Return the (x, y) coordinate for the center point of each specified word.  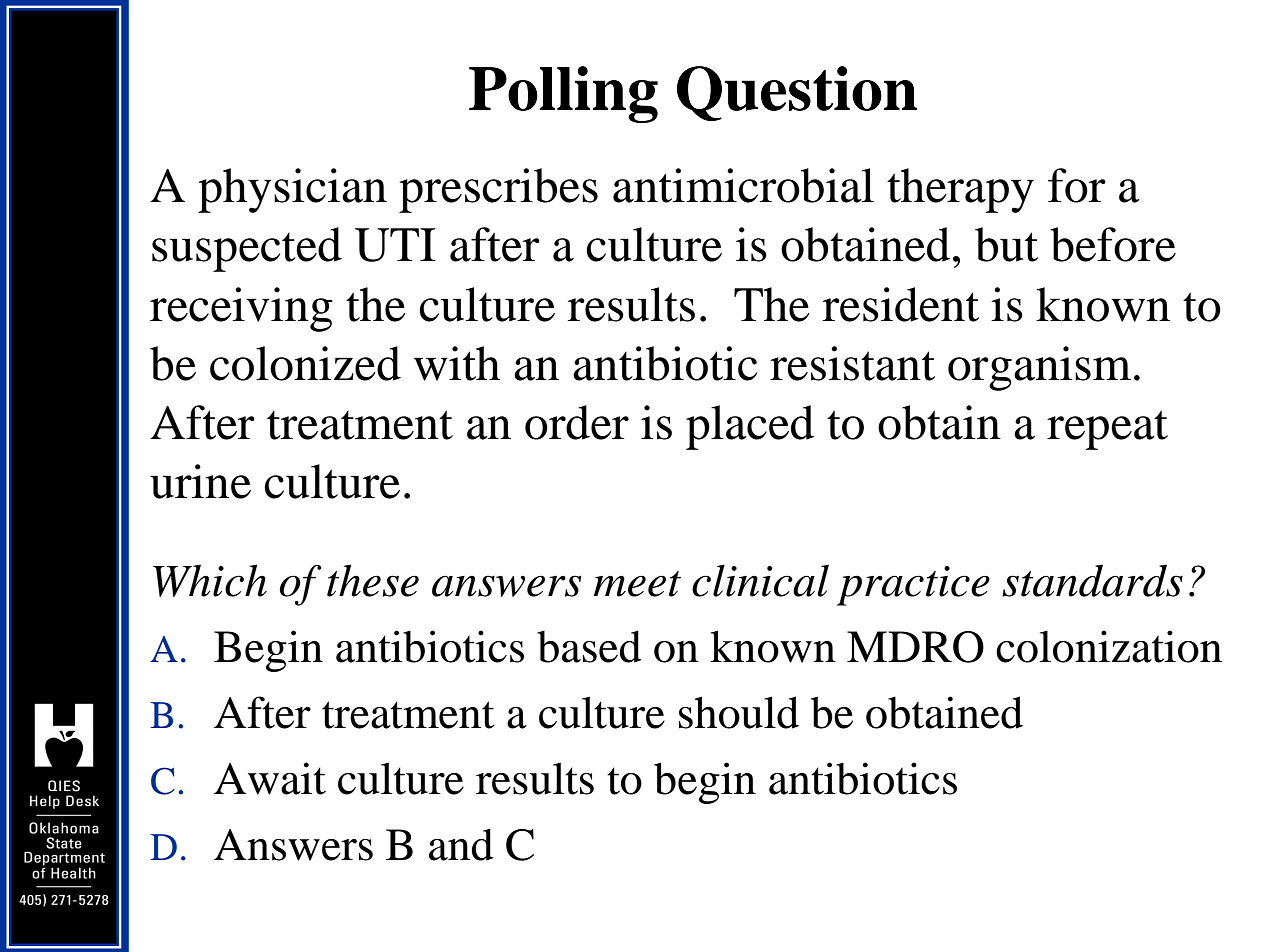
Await (270, 778)
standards (1092, 580)
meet (637, 584)
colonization (1109, 646)
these (373, 580)
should (739, 712)
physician (292, 190)
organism (1039, 368)
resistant (852, 363)
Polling (563, 94)
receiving (241, 309)
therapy (960, 190)
